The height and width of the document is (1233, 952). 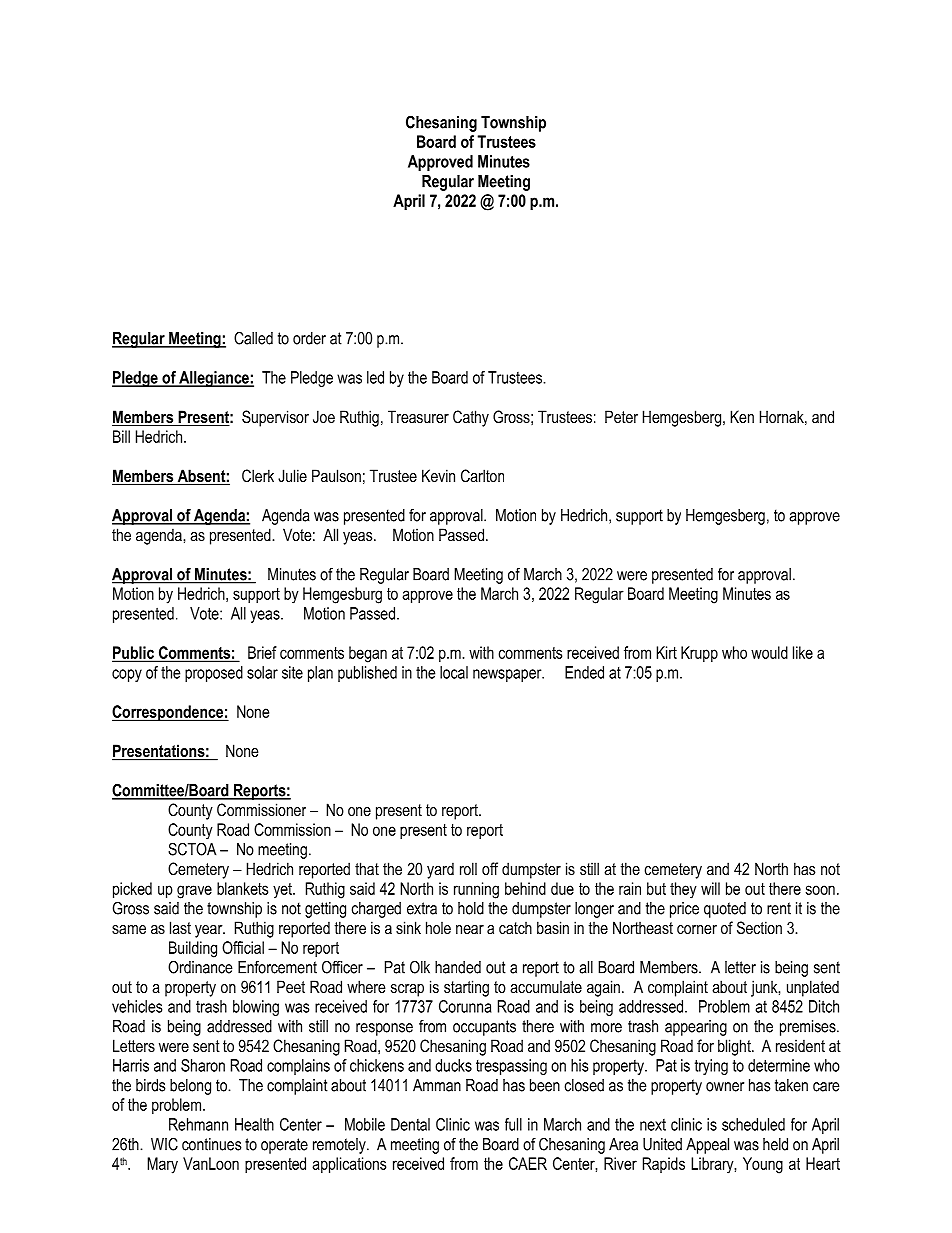 What do you see at coordinates (621, 416) in the document?
I see `Peter` at bounding box center [621, 416].
